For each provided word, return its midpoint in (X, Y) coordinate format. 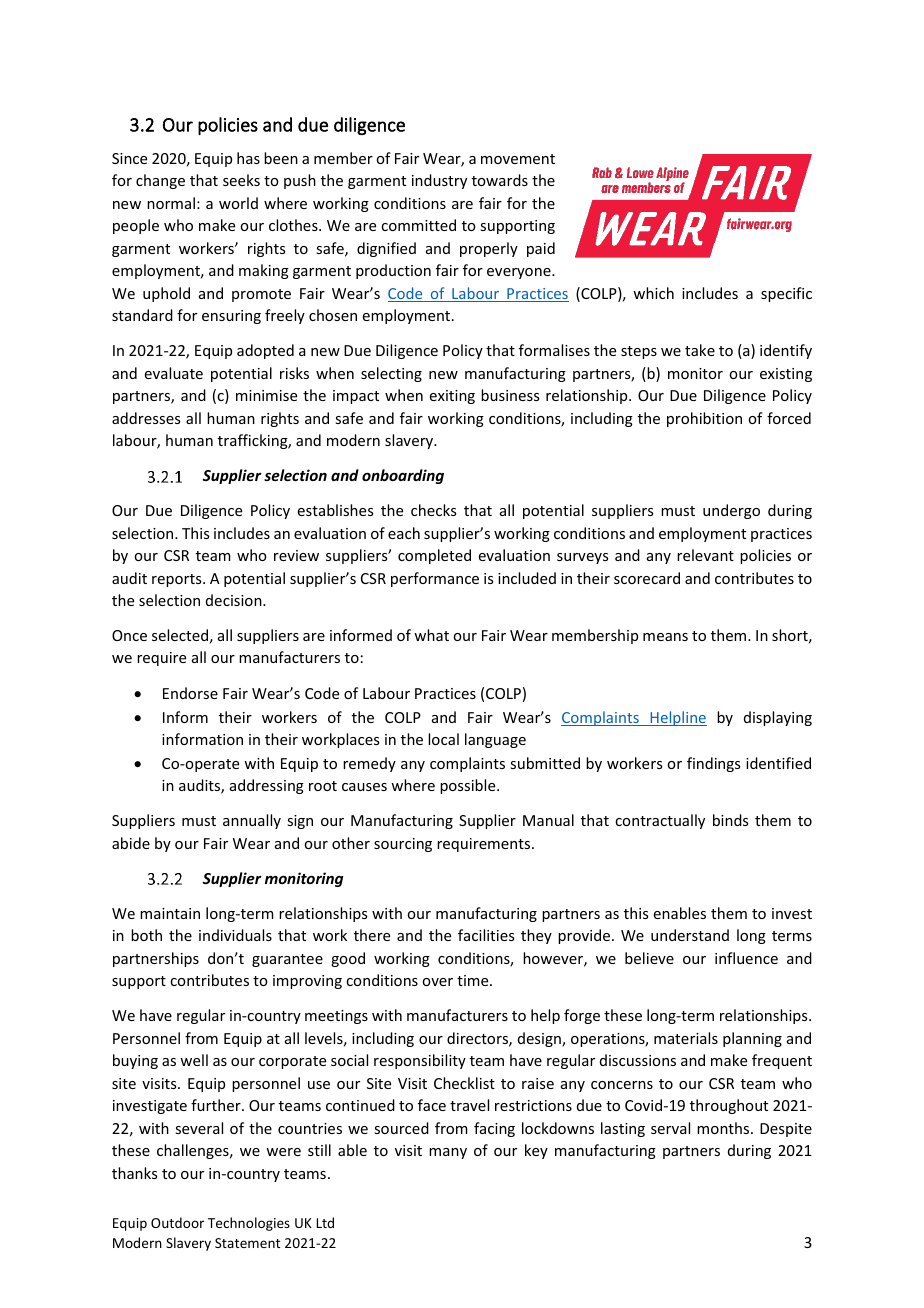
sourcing (403, 845)
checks (433, 510)
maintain (170, 913)
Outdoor (177, 1222)
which (653, 293)
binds (730, 820)
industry (439, 181)
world (238, 203)
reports (178, 580)
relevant (705, 555)
